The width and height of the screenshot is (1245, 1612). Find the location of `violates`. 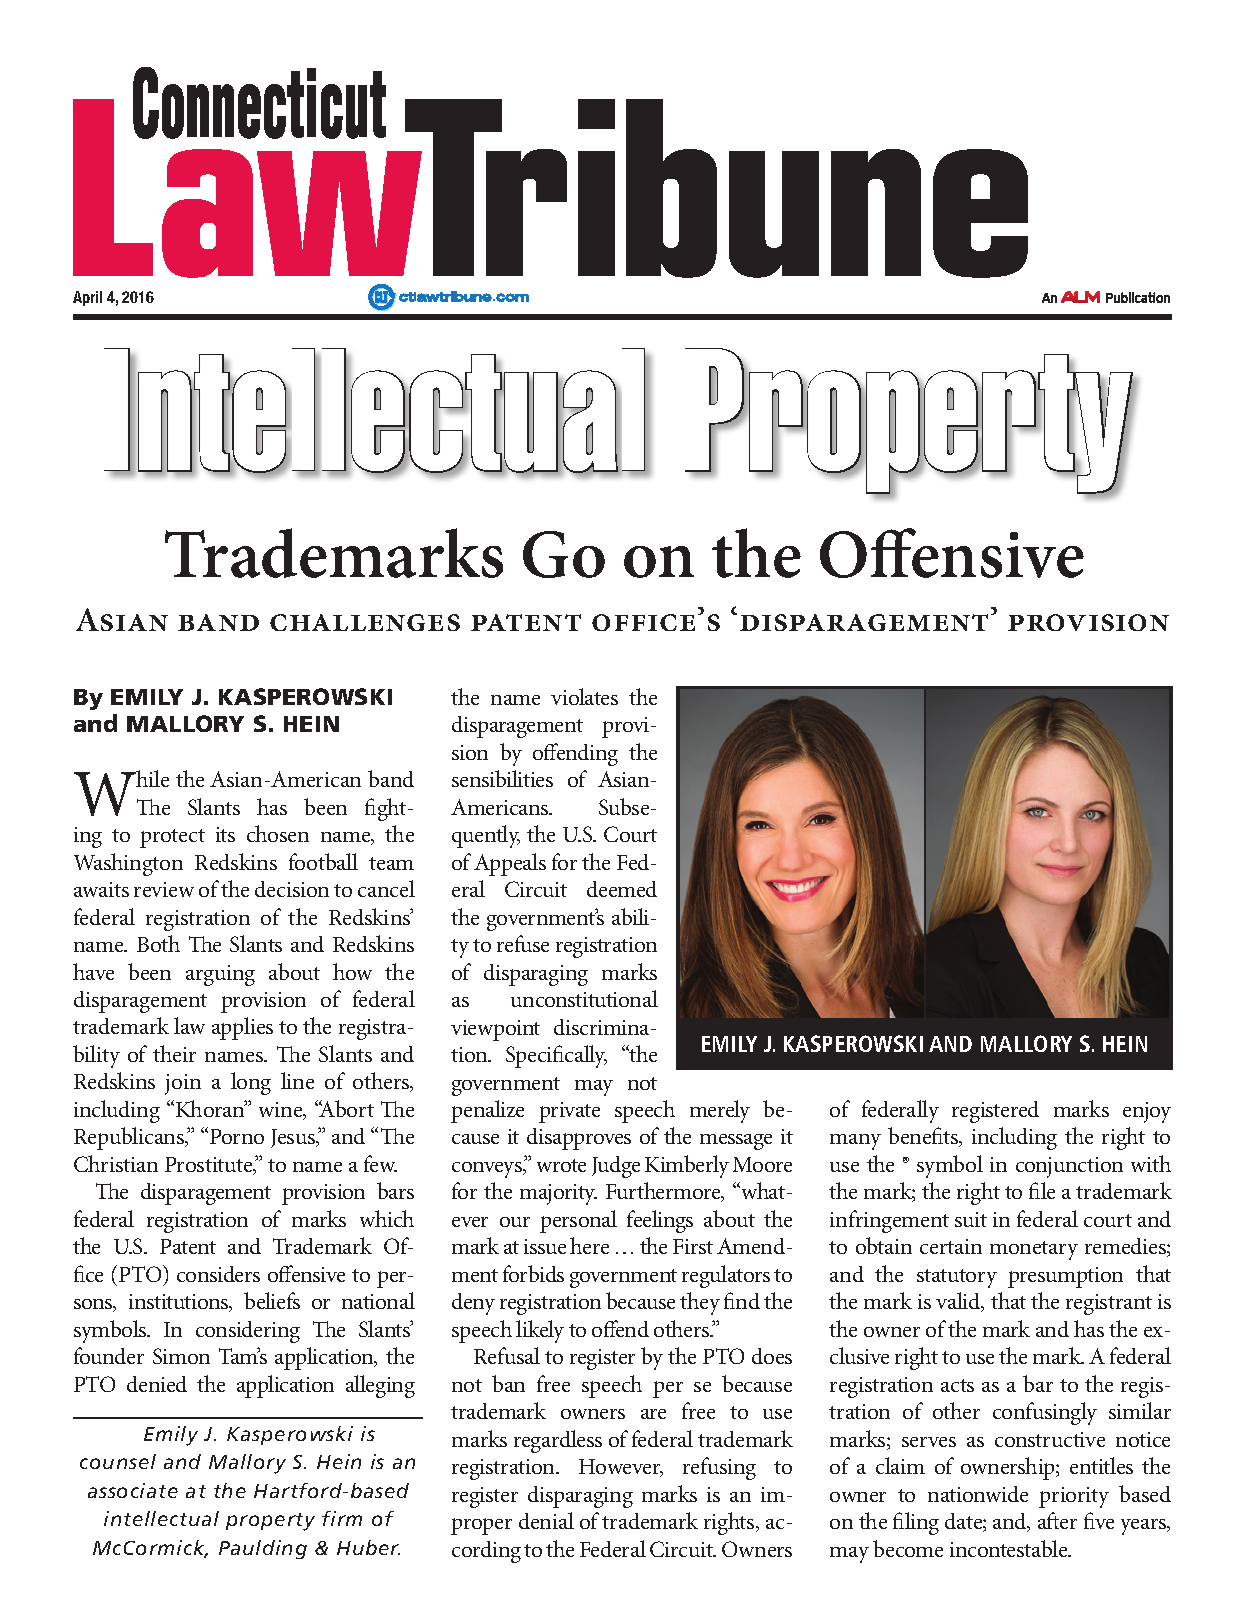

violates is located at coordinates (584, 696).
